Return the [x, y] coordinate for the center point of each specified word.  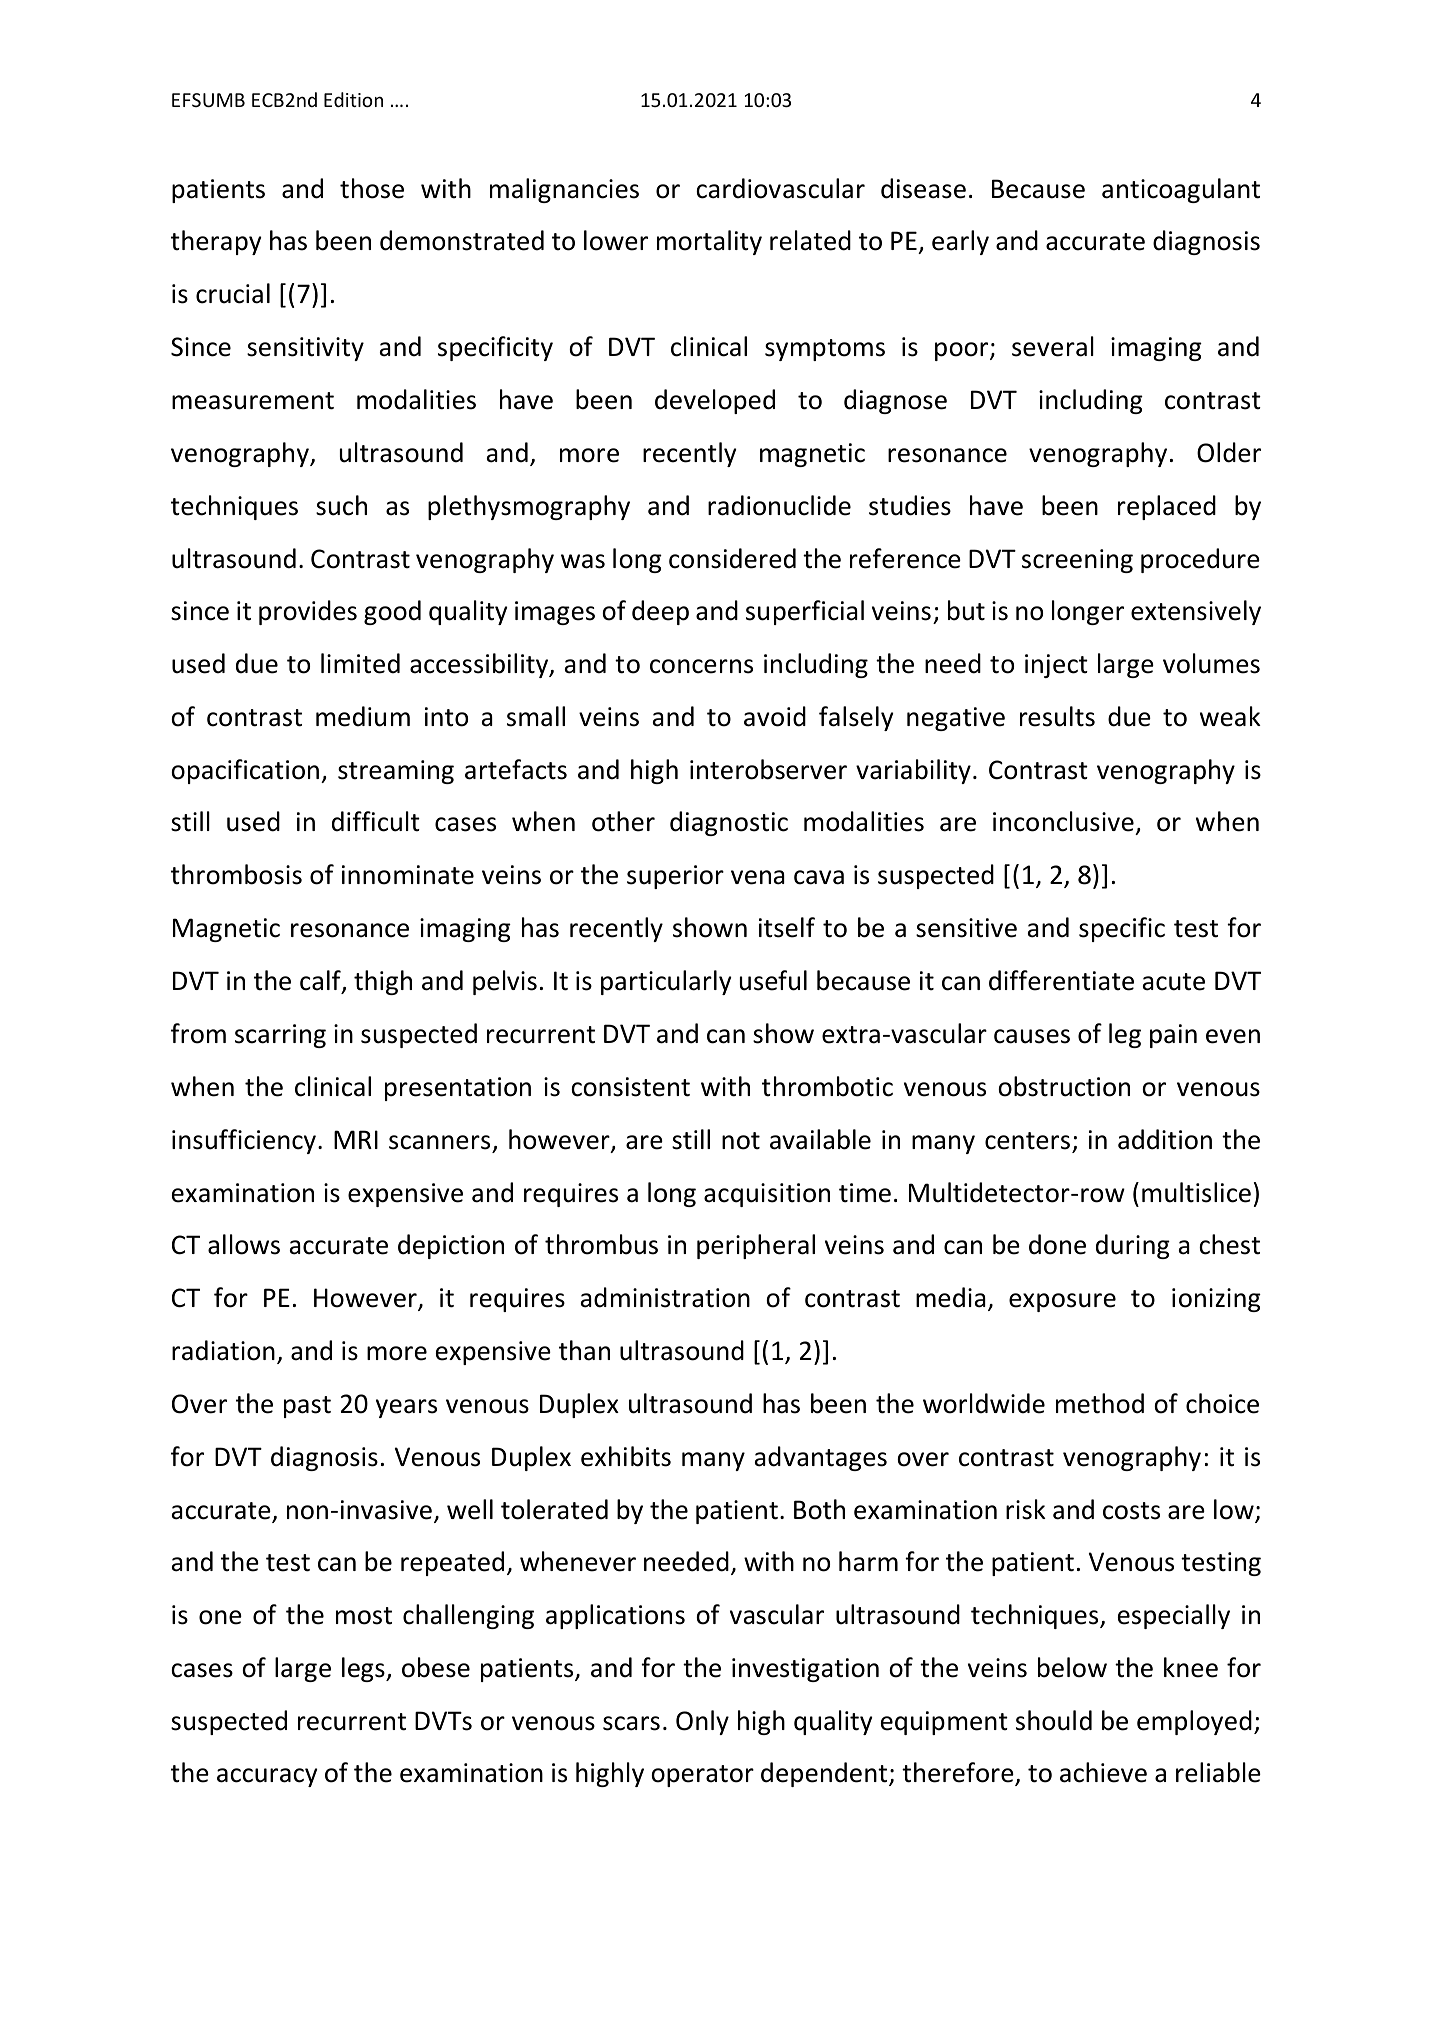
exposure [1062, 1302]
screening [1077, 561]
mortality [709, 242]
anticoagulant [1181, 190]
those [372, 188]
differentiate [1061, 980]
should [1054, 1720]
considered [732, 558]
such [341, 505]
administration [665, 1297]
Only [702, 1722]
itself [787, 927]
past [307, 1407]
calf [321, 981]
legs [364, 1669]
